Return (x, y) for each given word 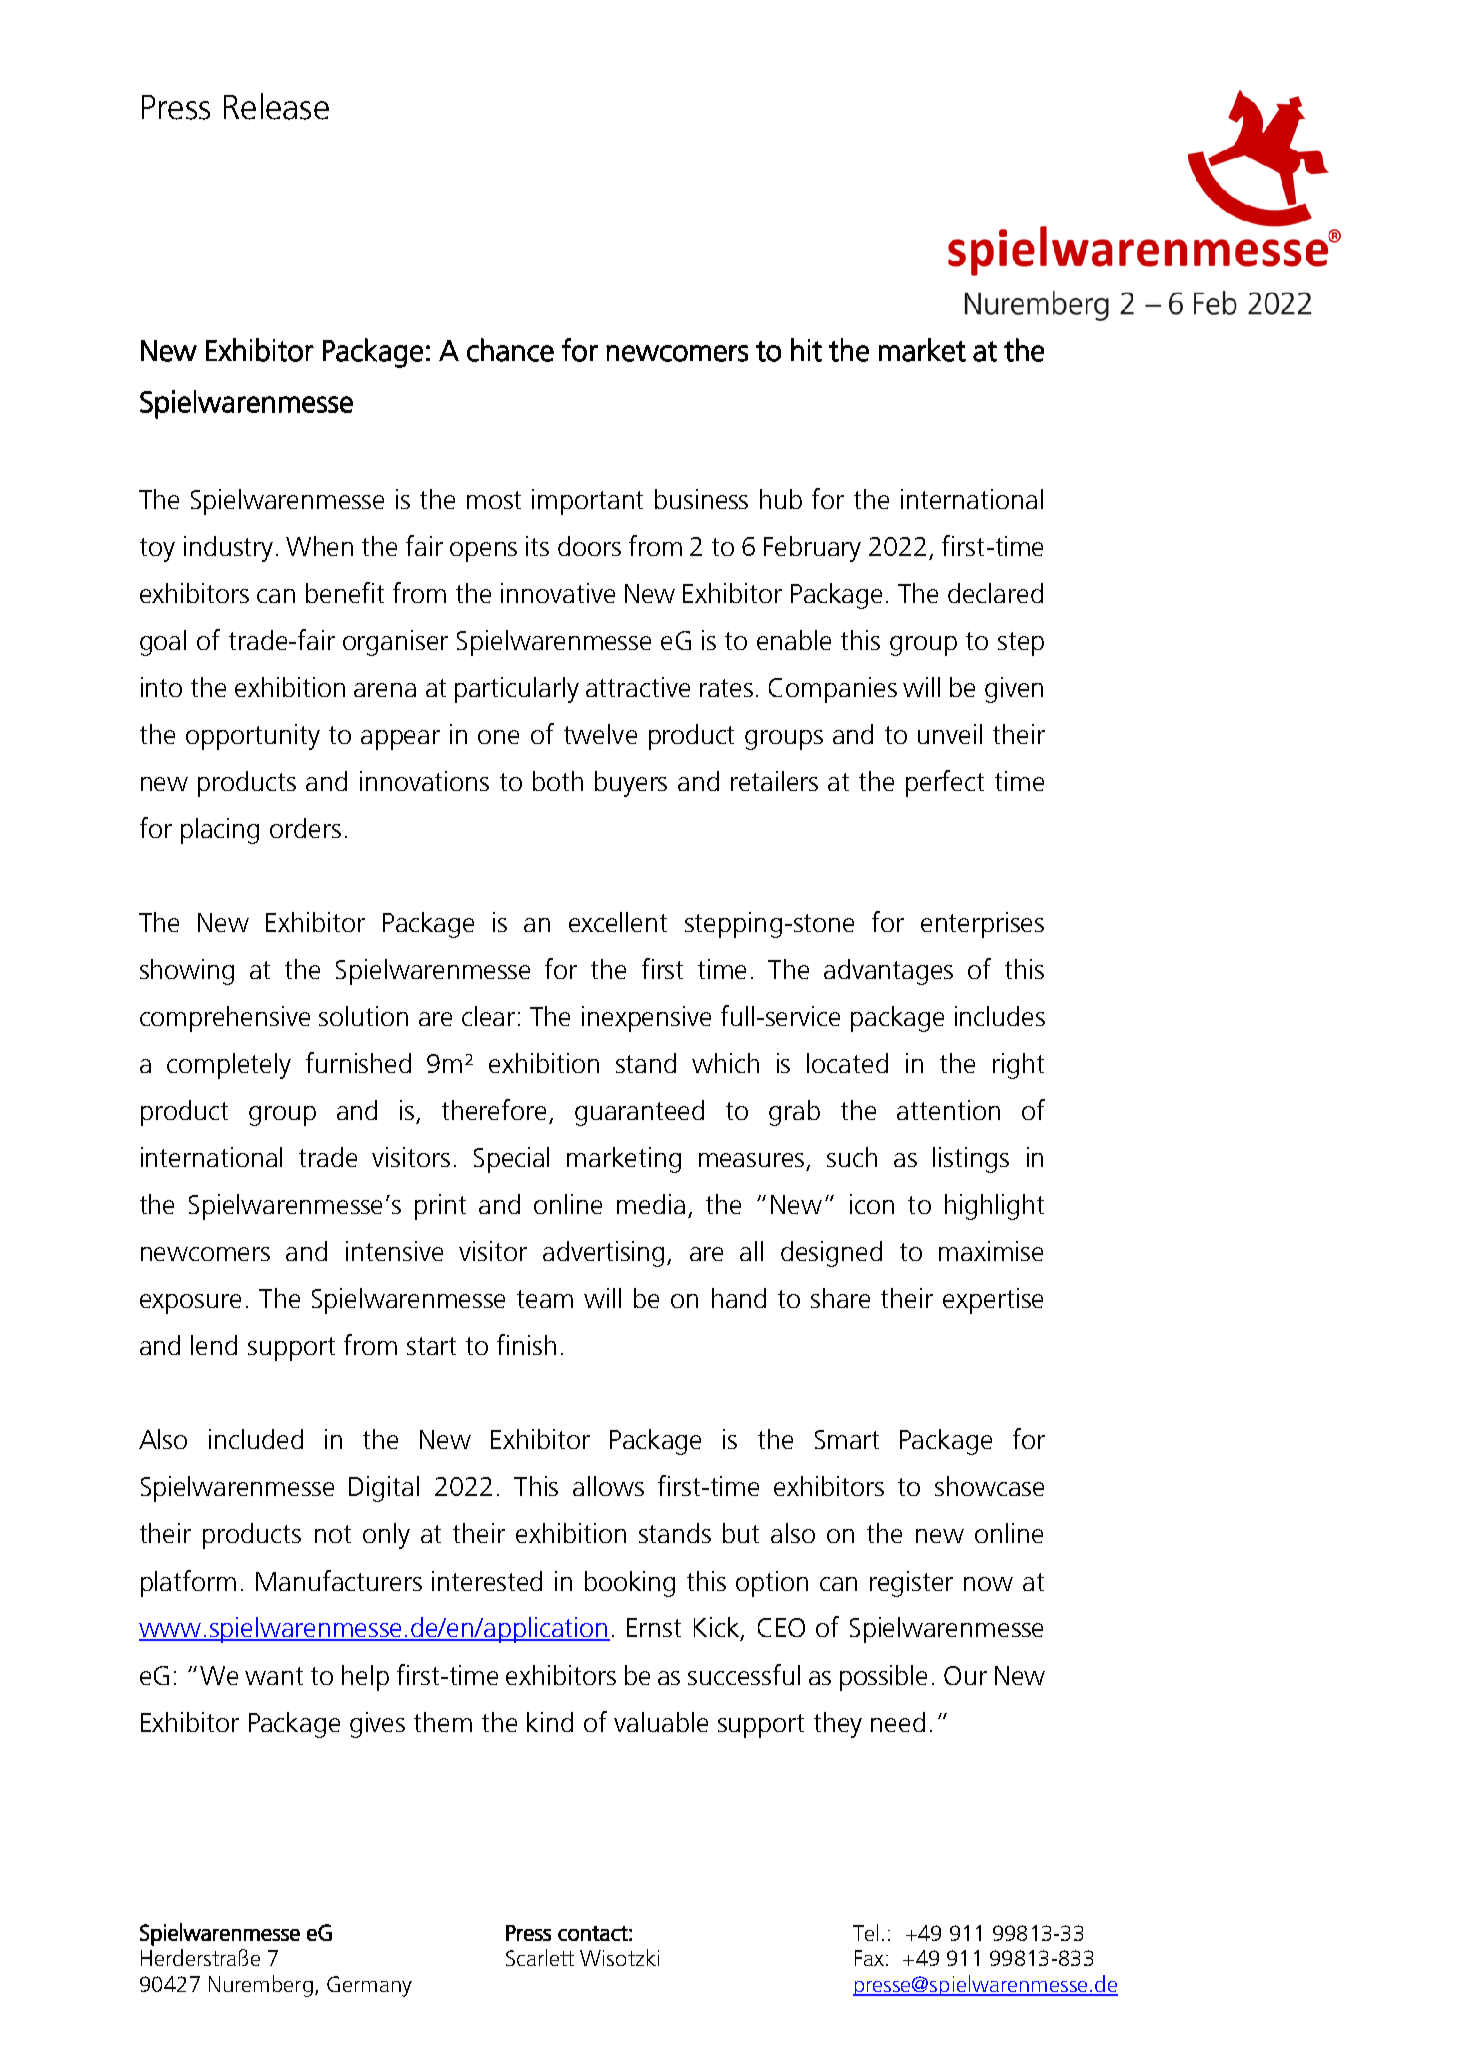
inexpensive (646, 1019)
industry (228, 549)
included (256, 1439)
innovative (558, 593)
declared (995, 593)
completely (229, 1066)
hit (806, 350)
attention (948, 1110)
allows (608, 1486)
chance (510, 350)
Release (276, 106)
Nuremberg (261, 1986)
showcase (989, 1486)
